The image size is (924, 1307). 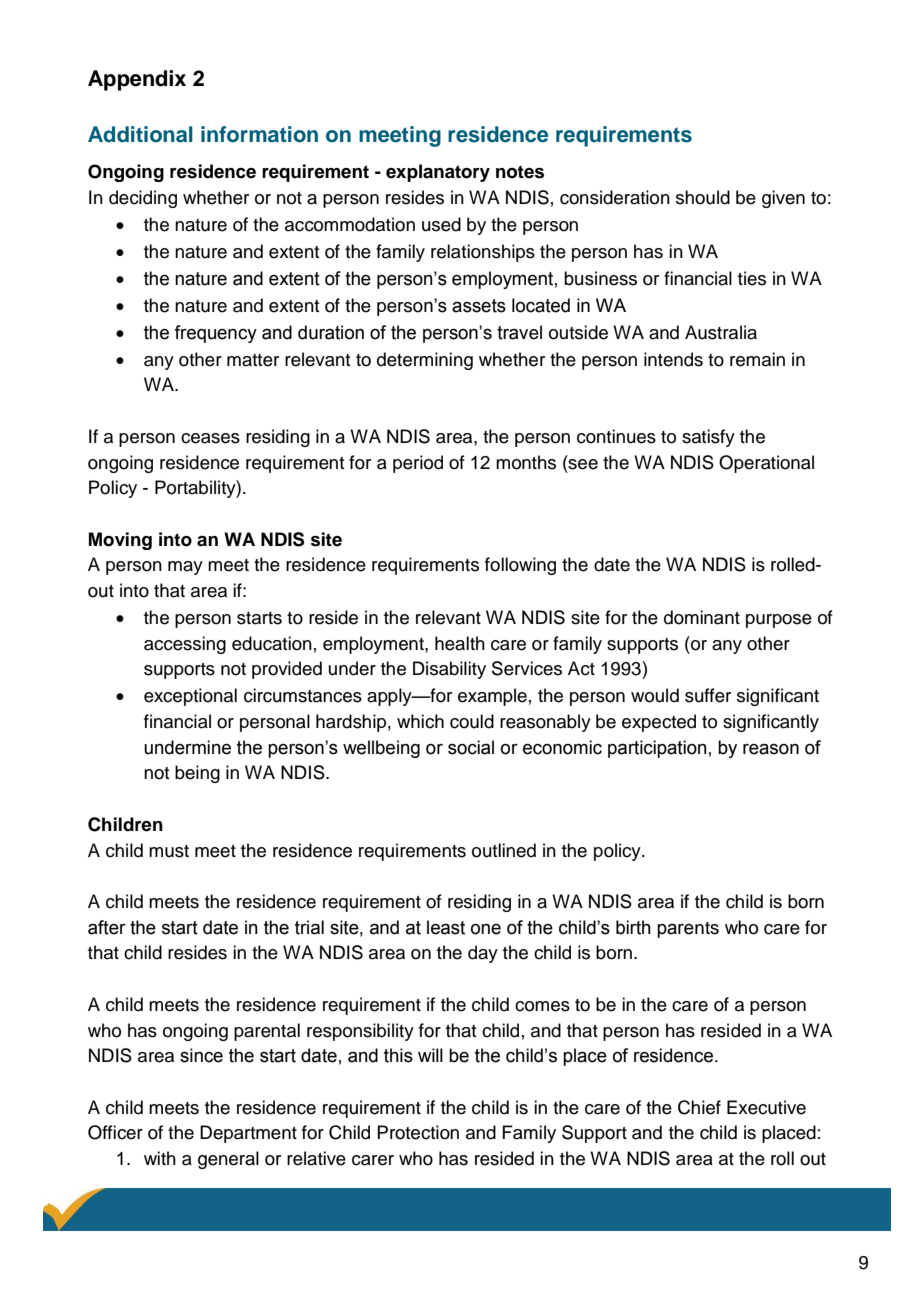 What do you see at coordinates (721, 332) in the screenshot?
I see `Australia` at bounding box center [721, 332].
